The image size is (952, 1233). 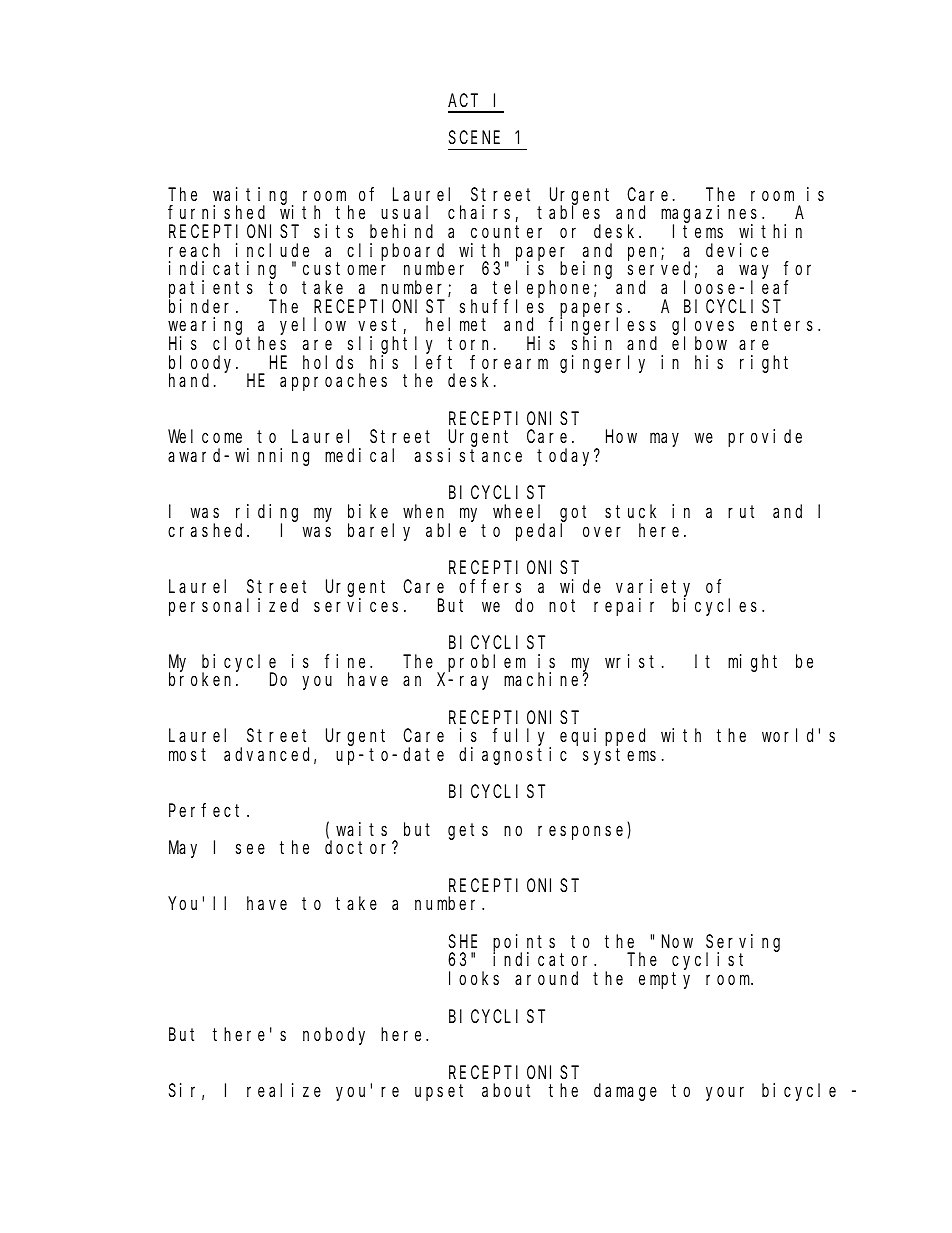 I want to click on assistance, so click(x=468, y=455).
